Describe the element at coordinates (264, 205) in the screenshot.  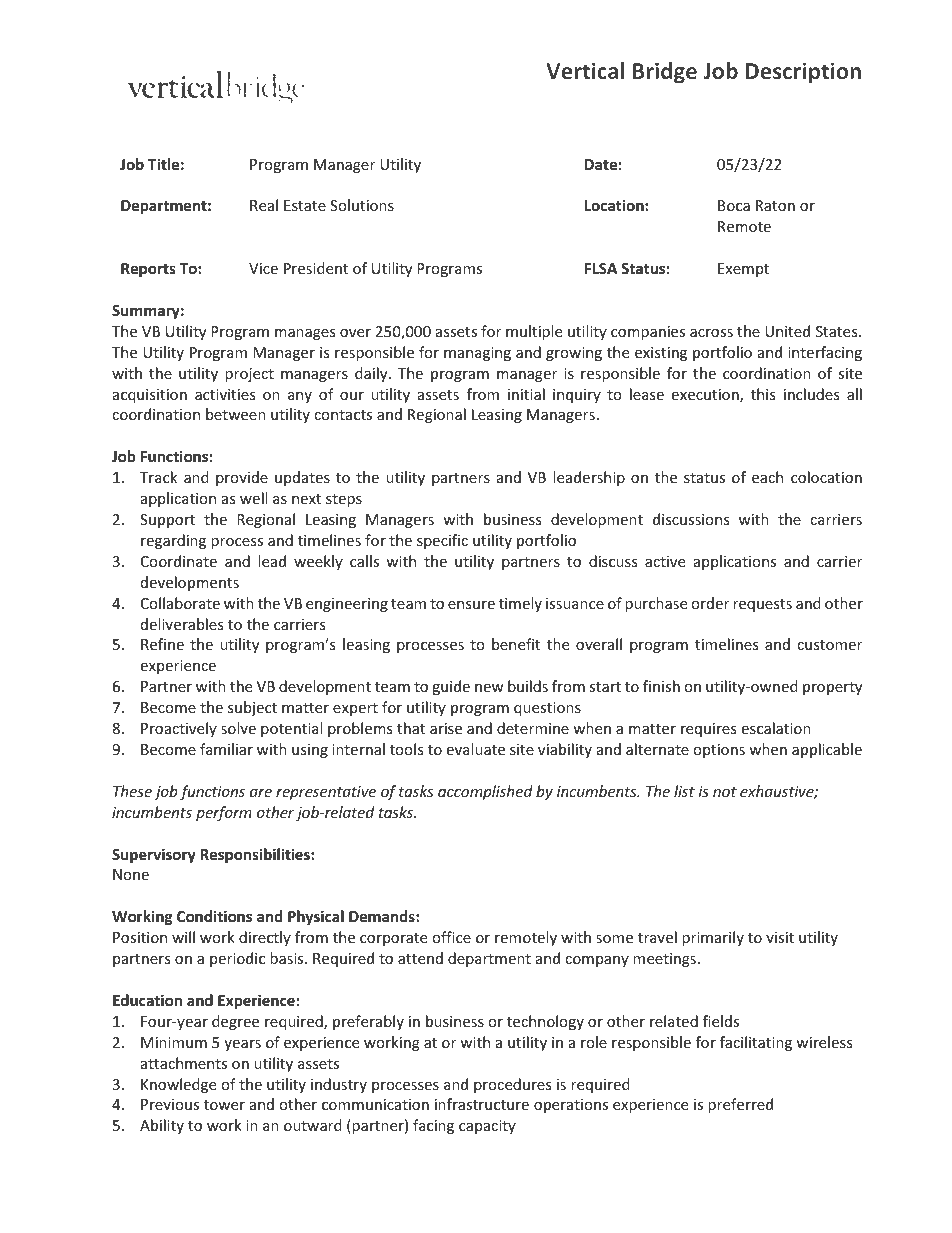
I see `Real` at that location.
